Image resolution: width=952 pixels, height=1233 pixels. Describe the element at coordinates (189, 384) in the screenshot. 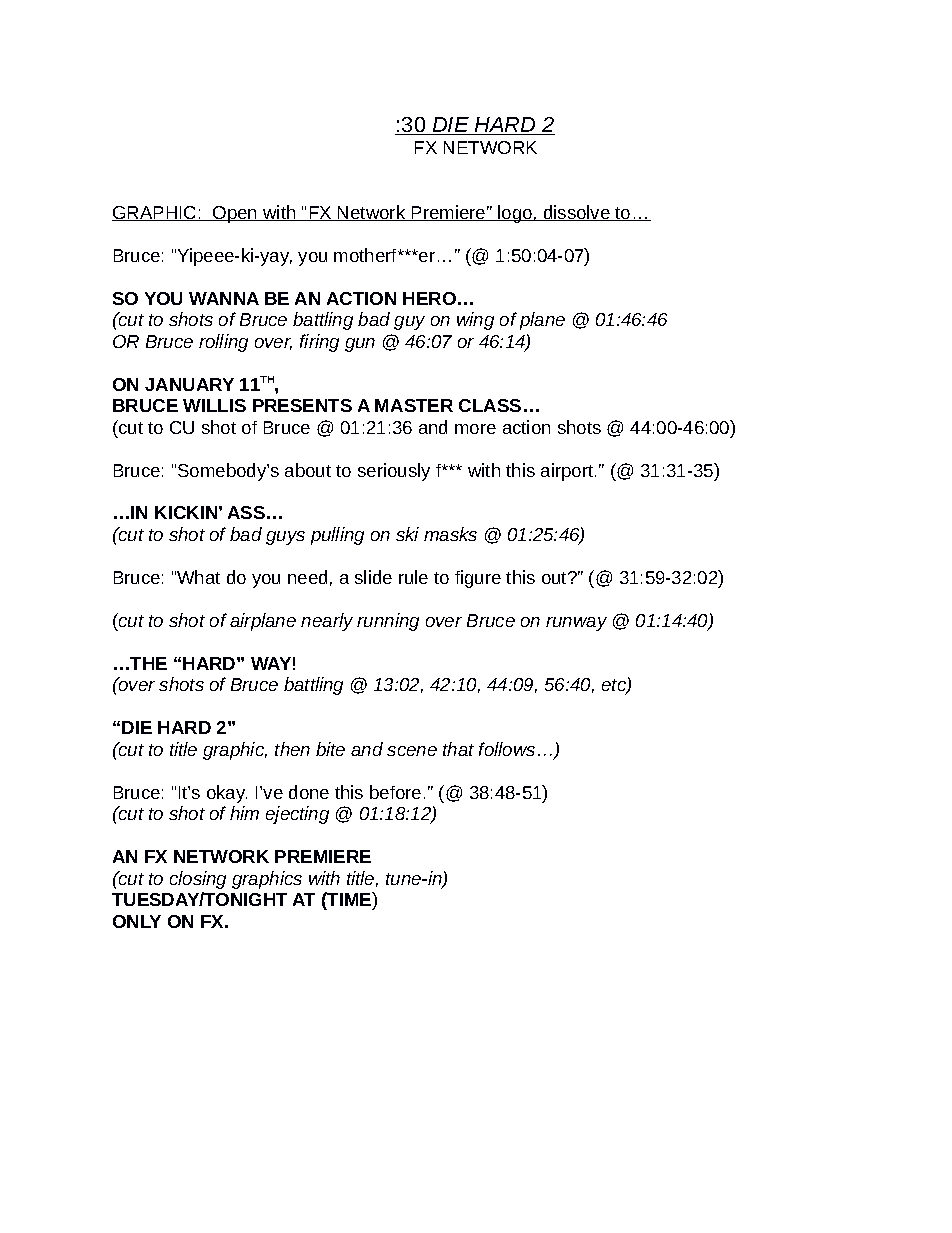

I see `JANUARY` at that location.
